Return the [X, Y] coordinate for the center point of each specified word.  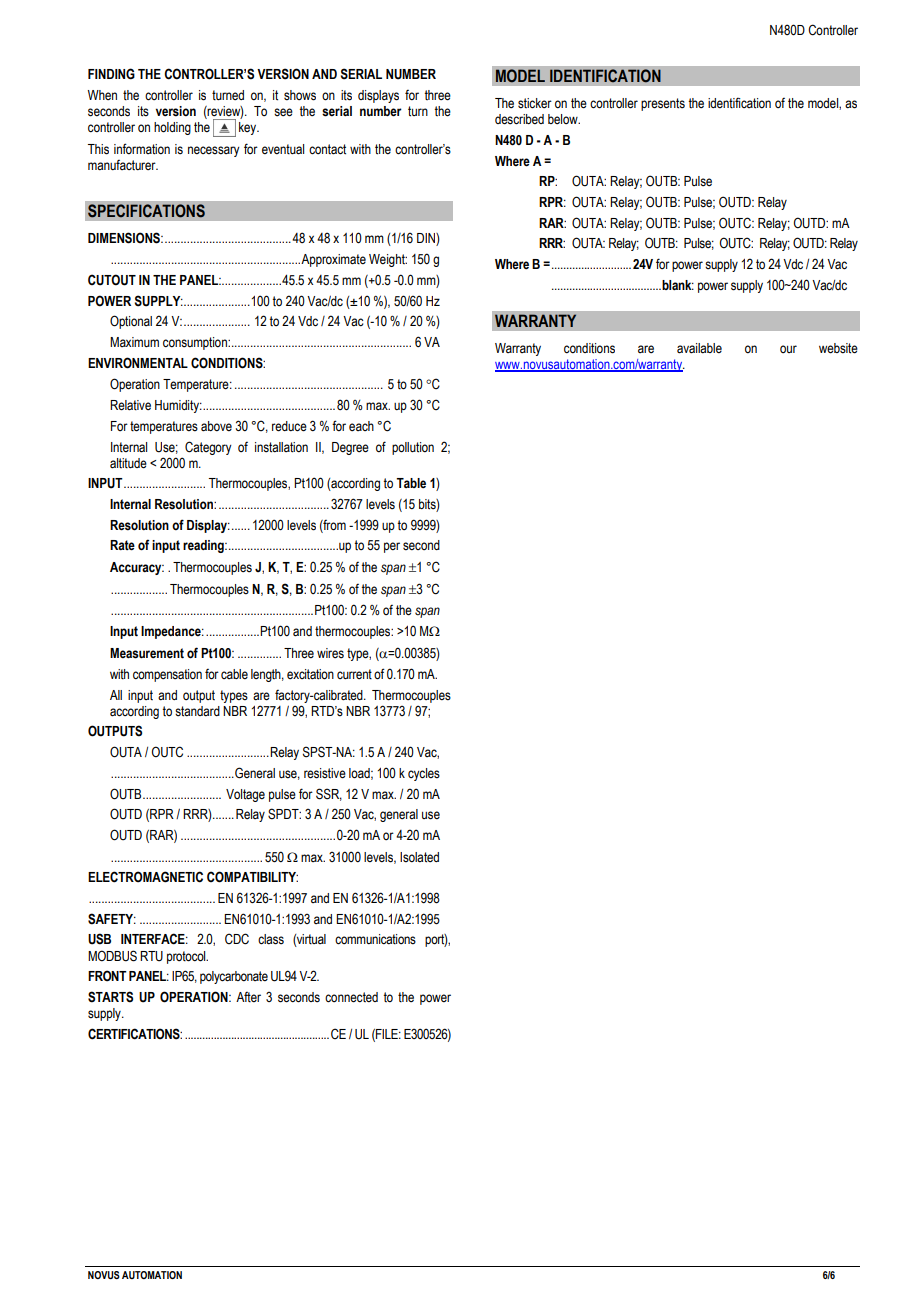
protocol [187, 957]
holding [172, 128]
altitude [128, 463]
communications [375, 939]
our [788, 349]
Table [411, 483]
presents [663, 104]
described [519, 119]
